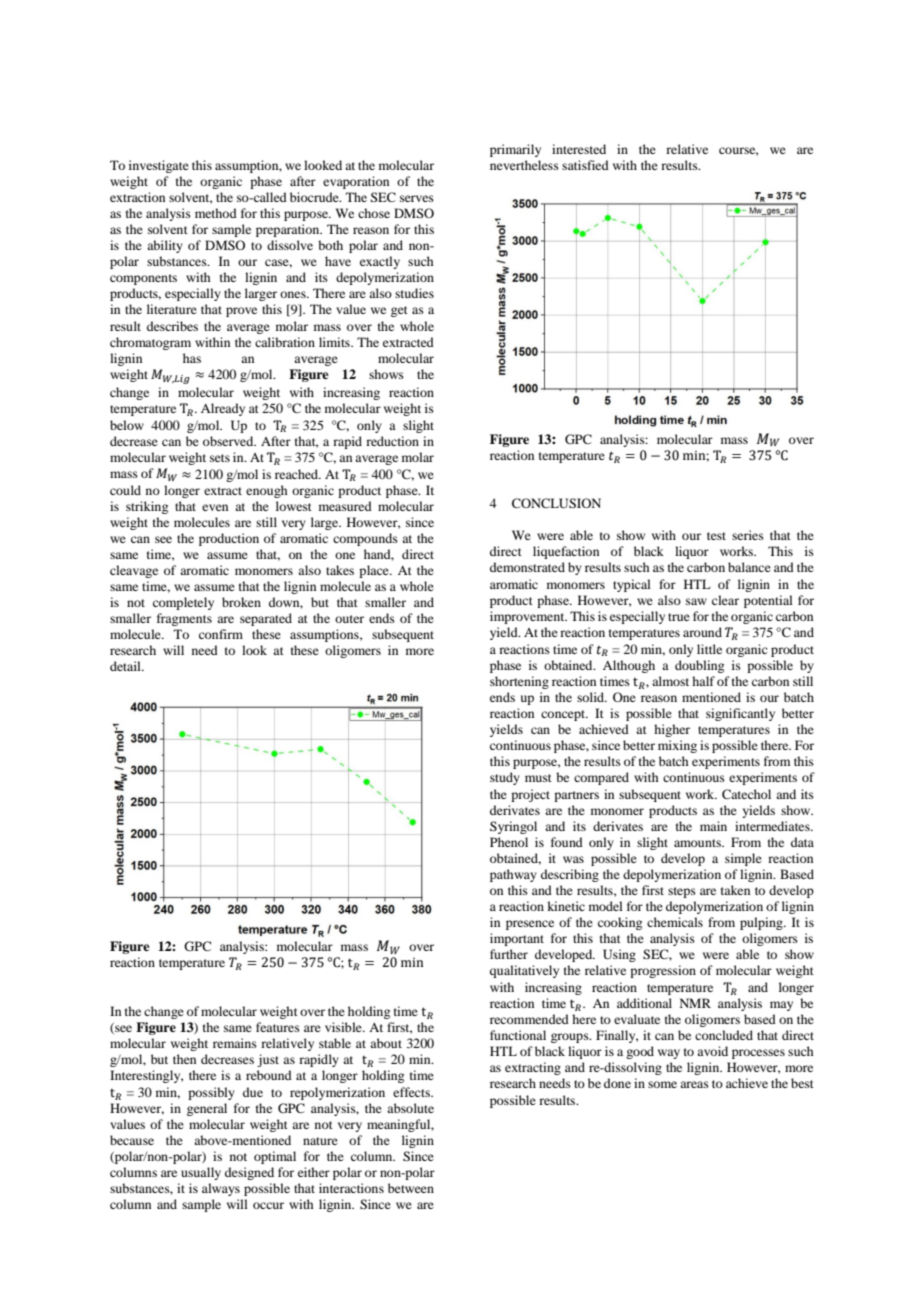 The height and width of the image is (1308, 924). What do you see at coordinates (585, 165) in the image?
I see `satisfied` at bounding box center [585, 165].
